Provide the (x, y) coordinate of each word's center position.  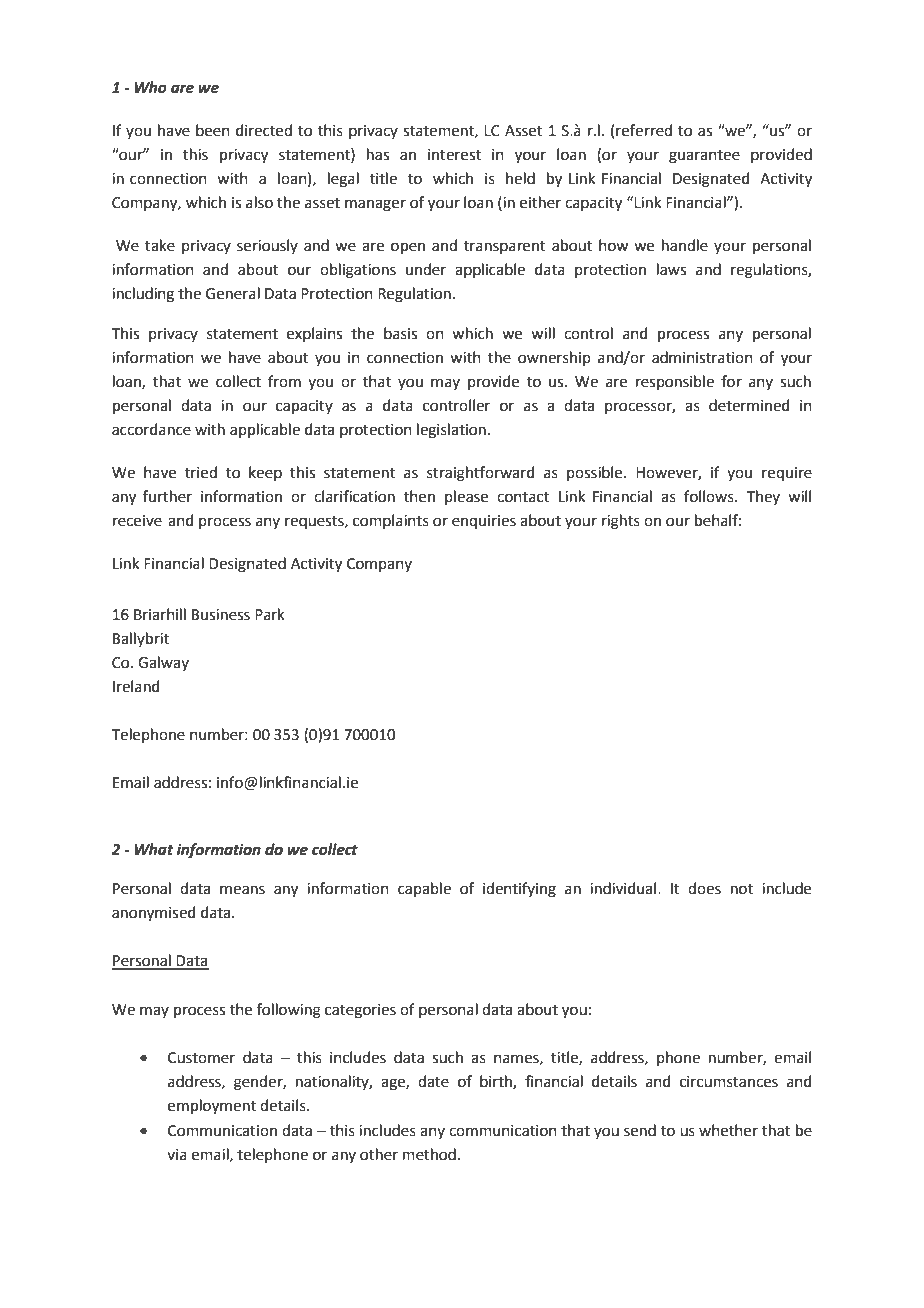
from (284, 381)
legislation (451, 431)
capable (424, 889)
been (213, 130)
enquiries (484, 522)
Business (221, 615)
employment (212, 1107)
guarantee (704, 157)
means (242, 890)
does (704, 888)
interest (454, 155)
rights (621, 522)
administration (702, 357)
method (429, 1154)
